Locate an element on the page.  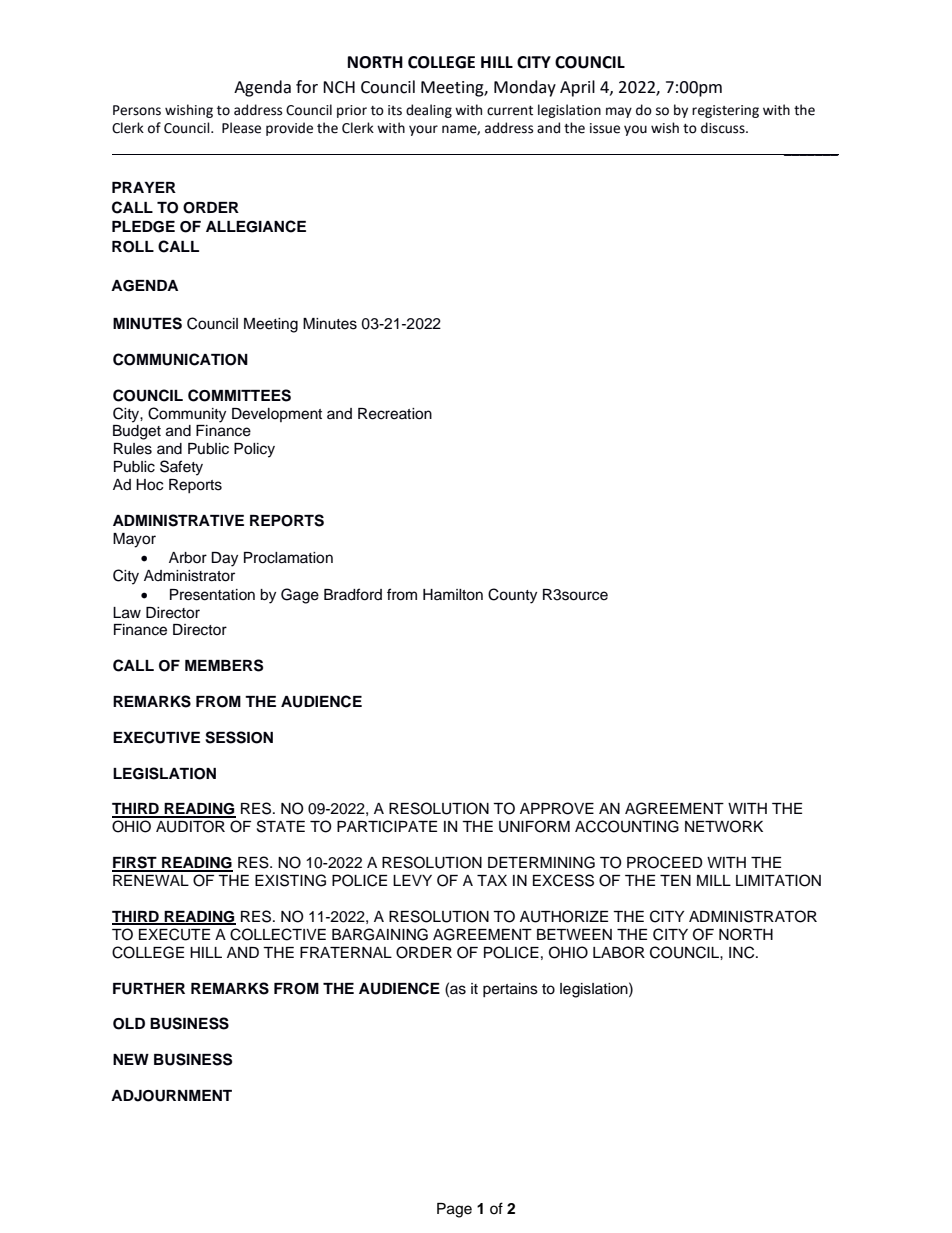
ADJOURNMENT is located at coordinates (171, 1096).
